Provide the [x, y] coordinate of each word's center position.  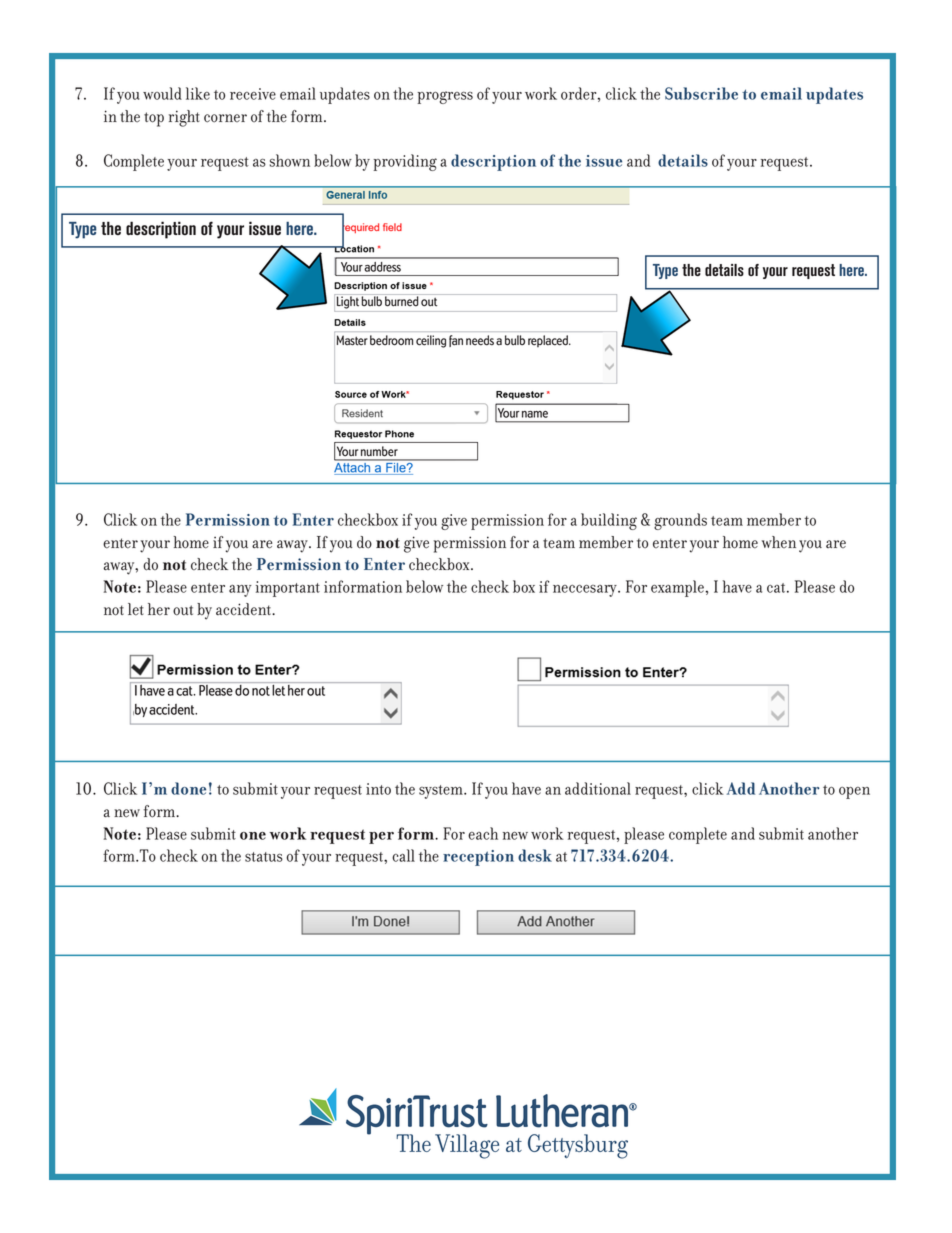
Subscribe [701, 93]
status [264, 857]
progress [445, 97]
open [854, 793]
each [483, 833]
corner [225, 118]
